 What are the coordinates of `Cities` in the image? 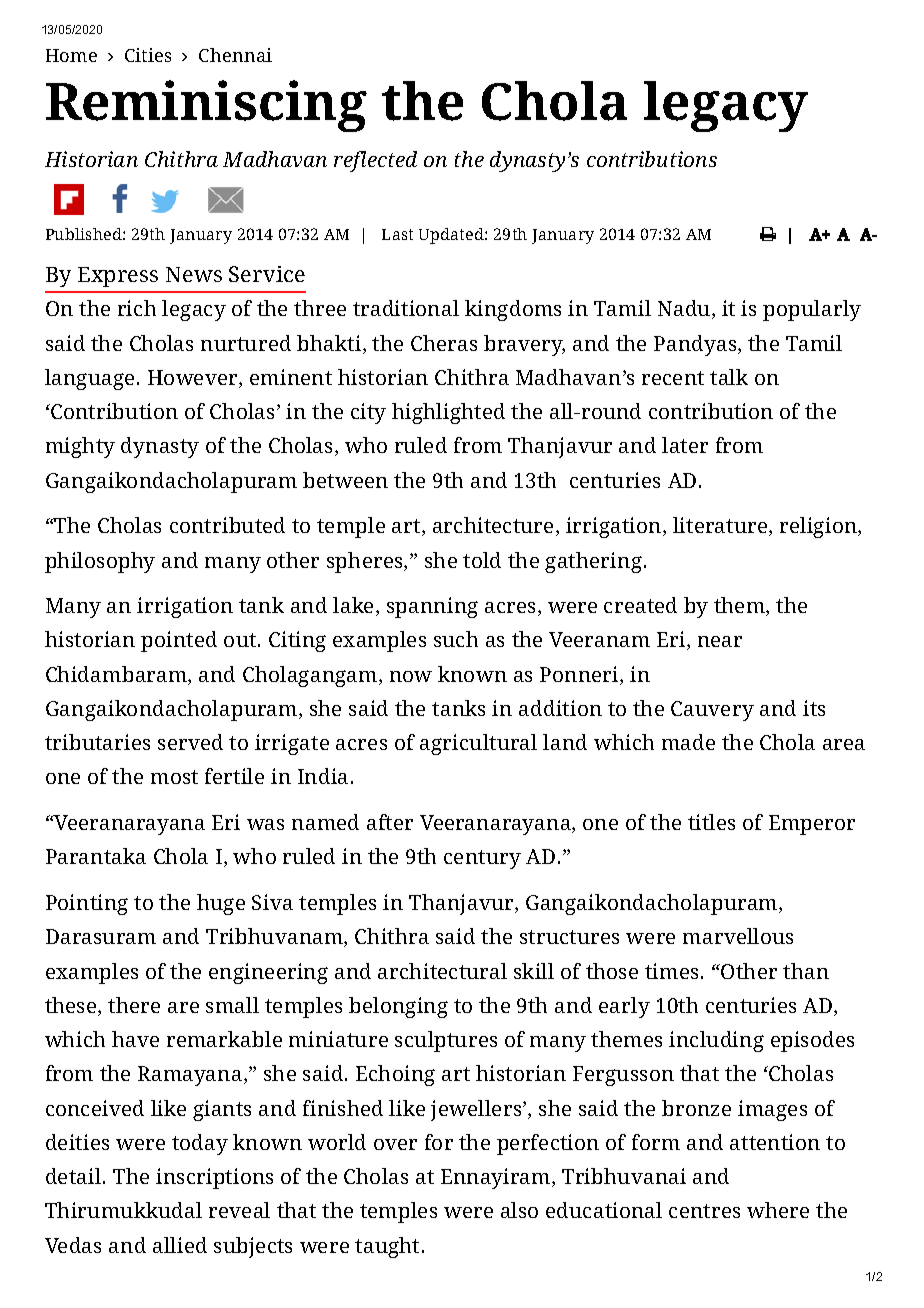 It's located at (148, 55).
